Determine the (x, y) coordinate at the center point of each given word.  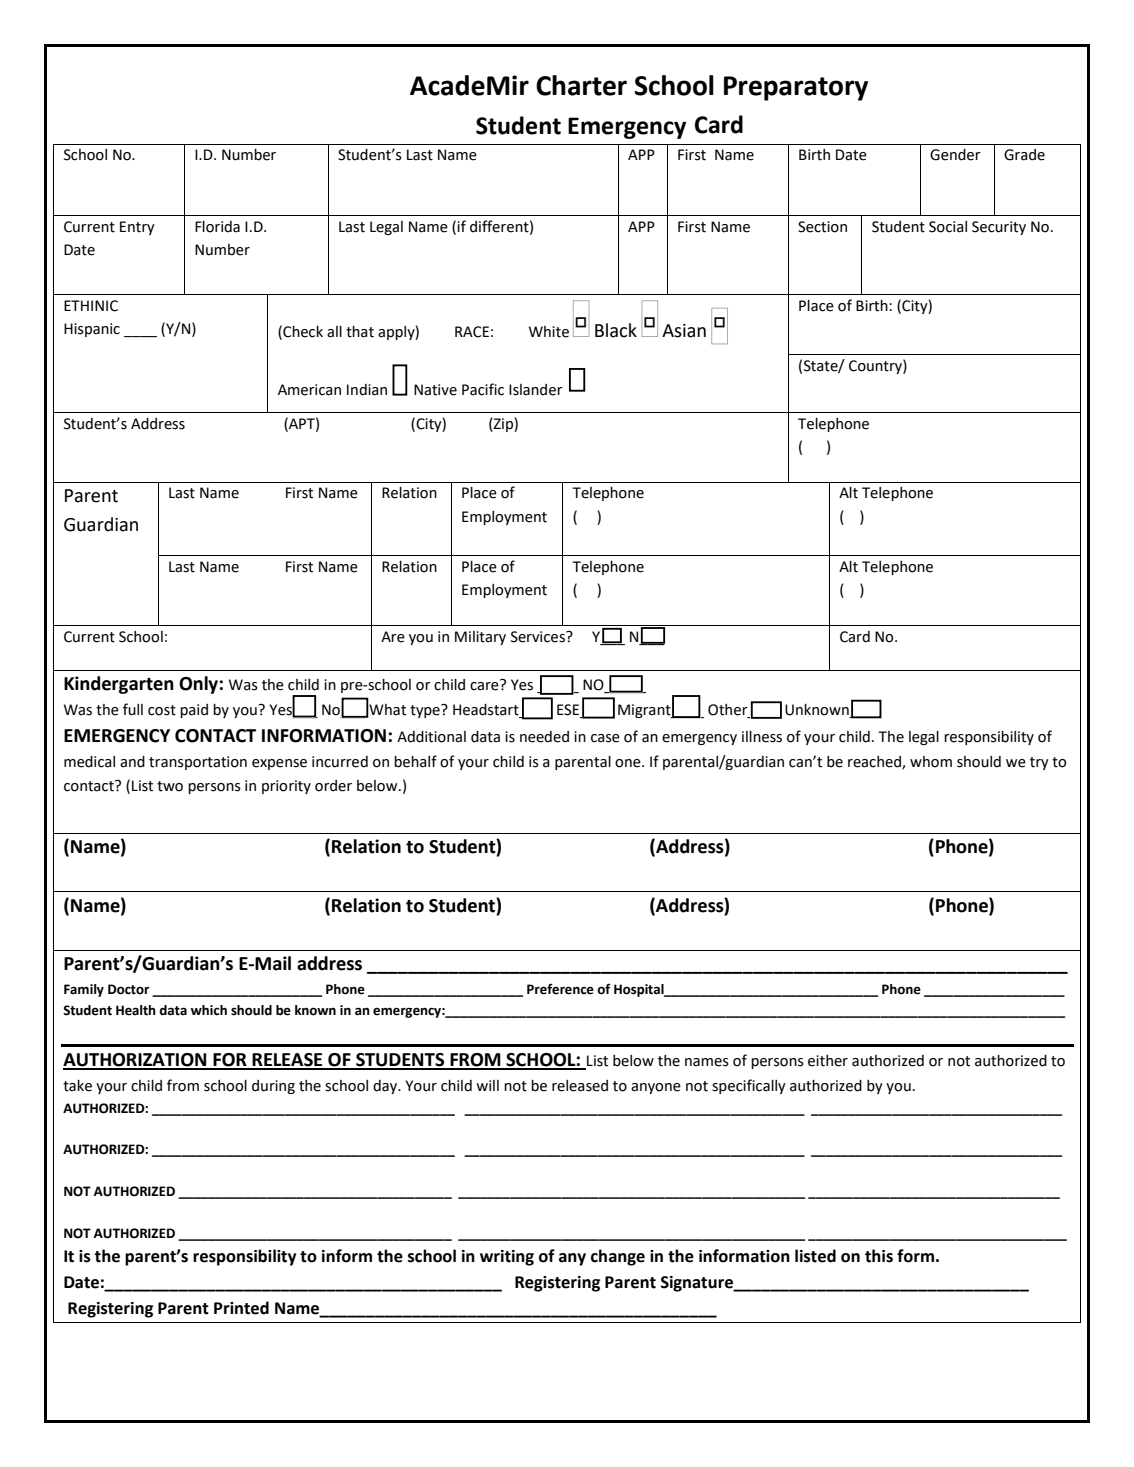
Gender (955, 155)
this (879, 1256)
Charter (581, 85)
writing (507, 1258)
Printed (241, 1308)
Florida (217, 227)
